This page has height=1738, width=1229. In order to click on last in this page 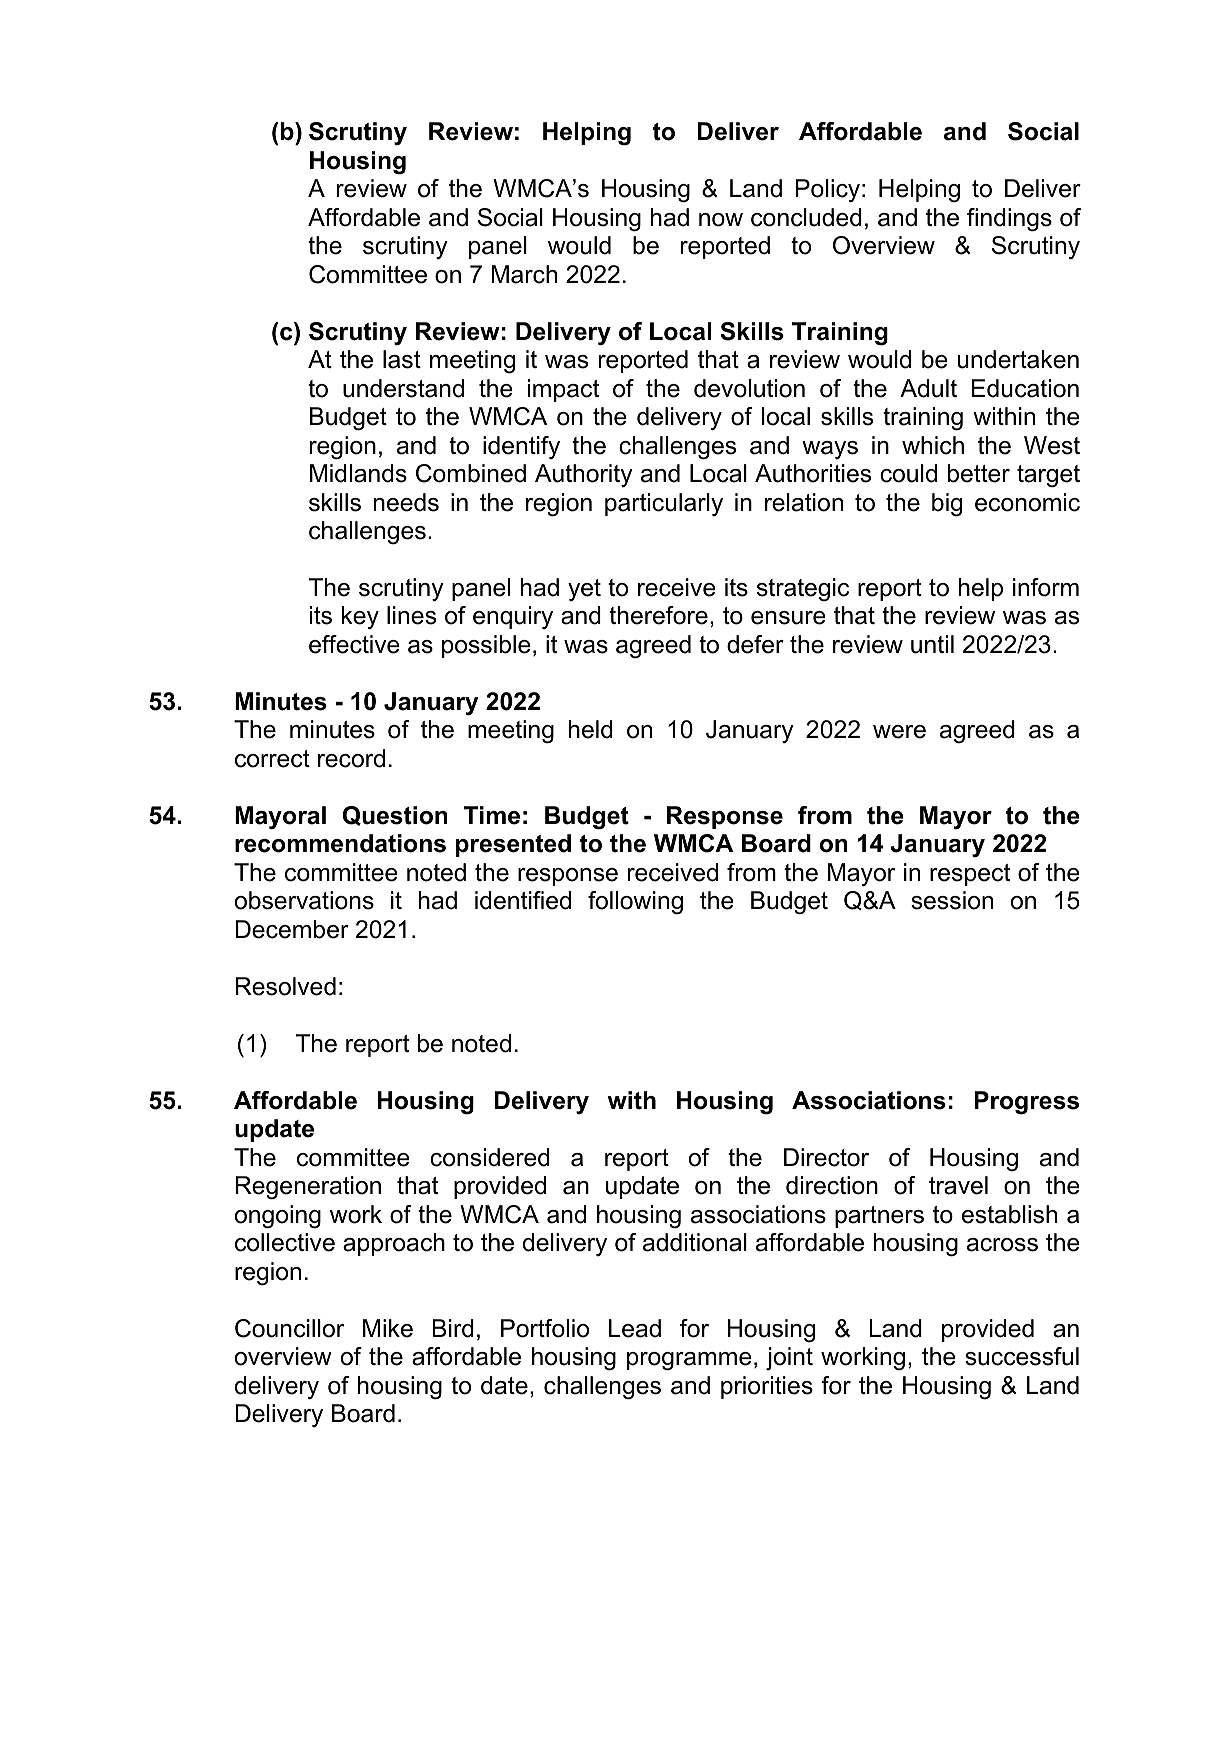, I will do `click(402, 359)`.
